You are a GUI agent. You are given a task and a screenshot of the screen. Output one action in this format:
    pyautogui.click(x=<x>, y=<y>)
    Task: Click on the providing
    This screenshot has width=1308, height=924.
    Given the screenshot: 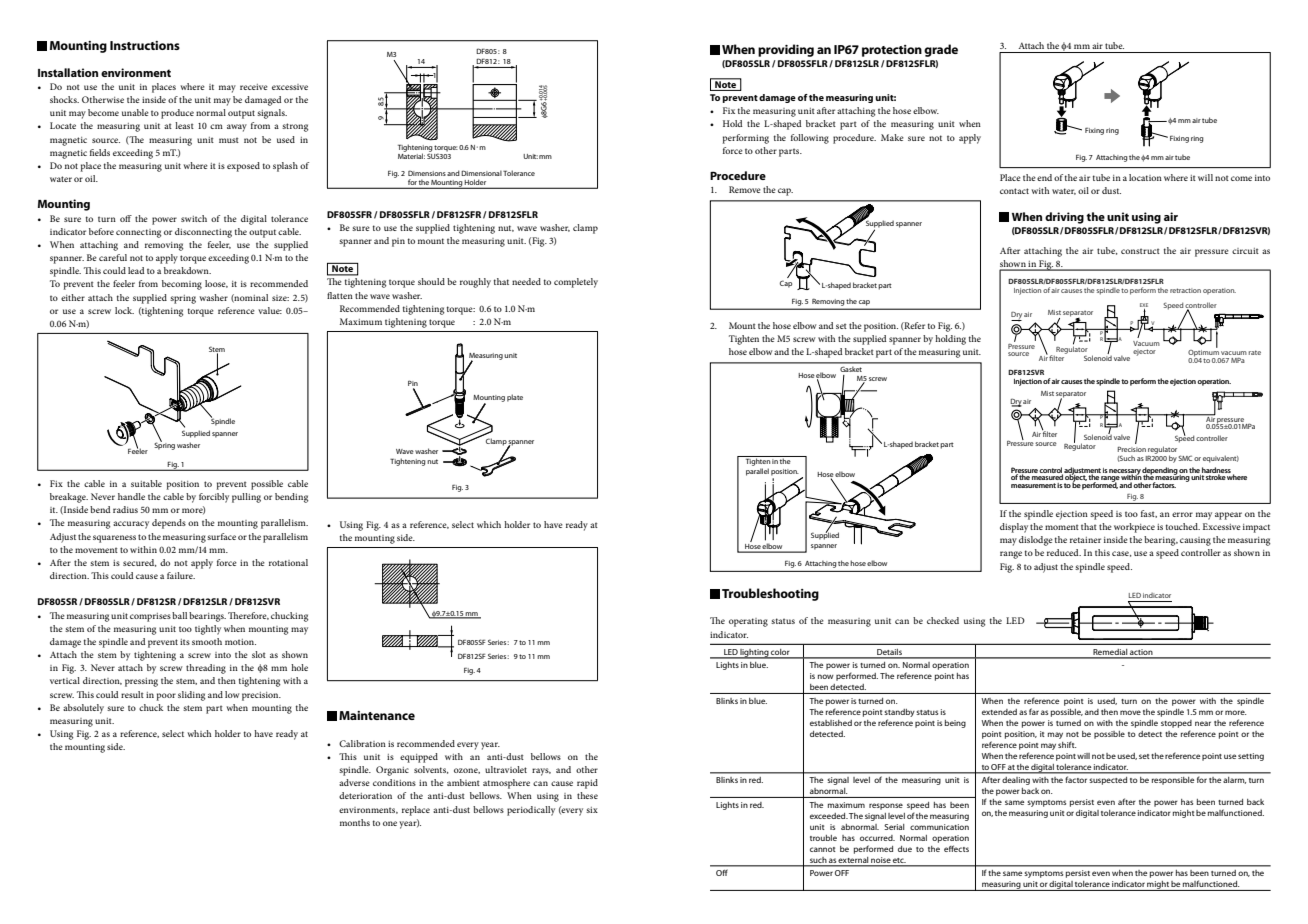 What is the action you would take?
    pyautogui.click(x=786, y=50)
